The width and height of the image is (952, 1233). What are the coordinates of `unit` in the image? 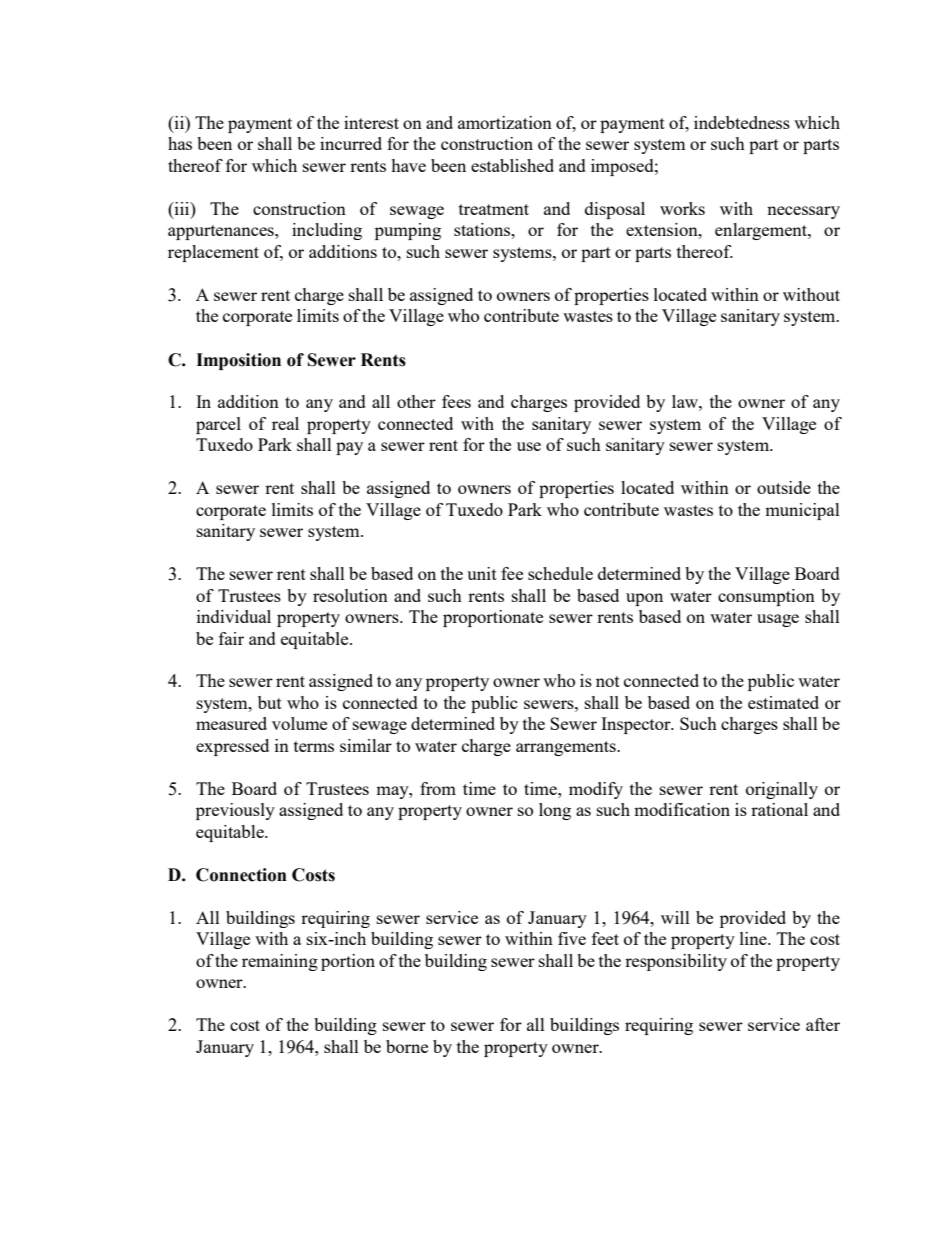 It's located at (482, 573).
